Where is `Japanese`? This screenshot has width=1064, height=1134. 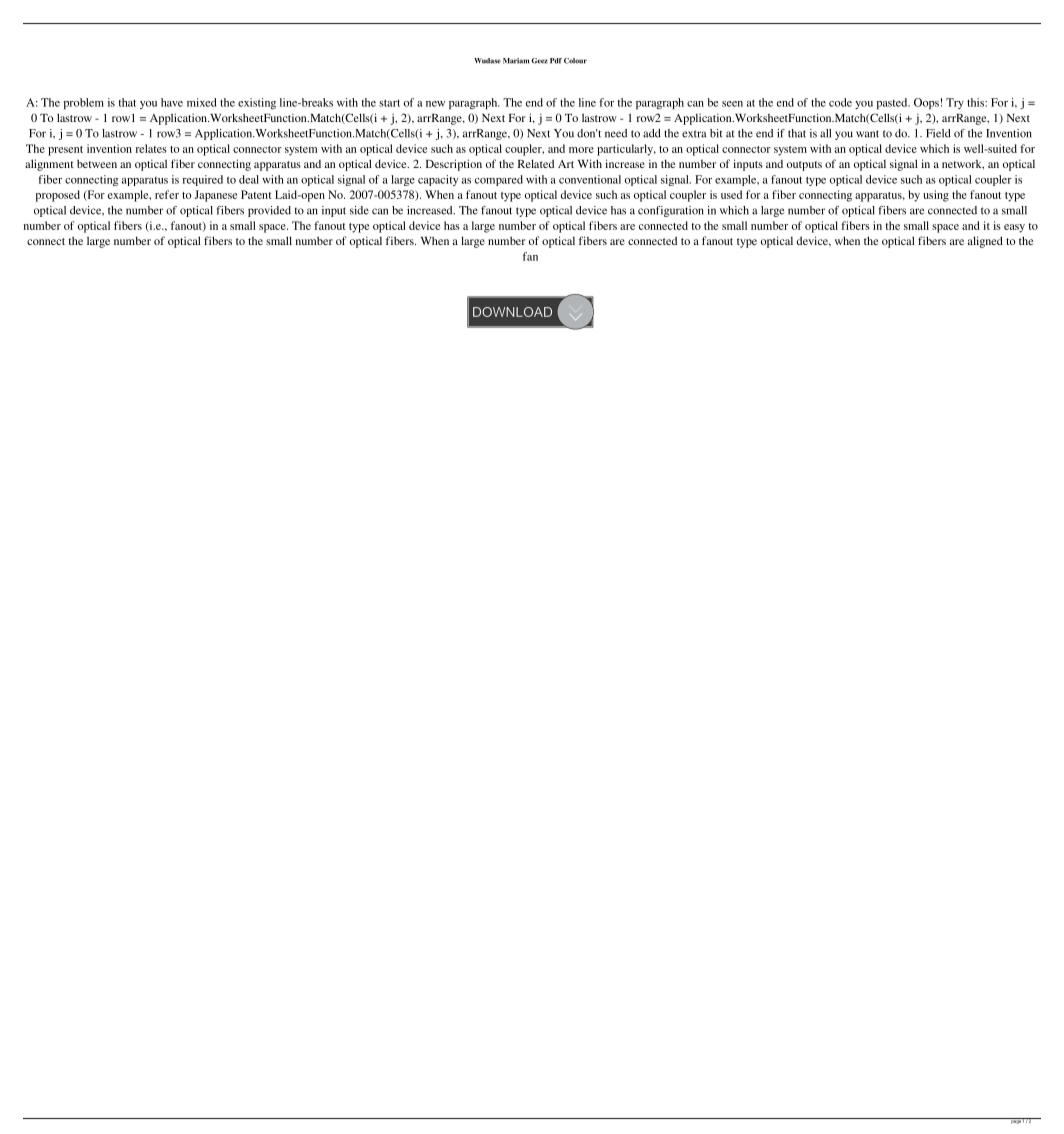
Japanese is located at coordinates (216, 196).
